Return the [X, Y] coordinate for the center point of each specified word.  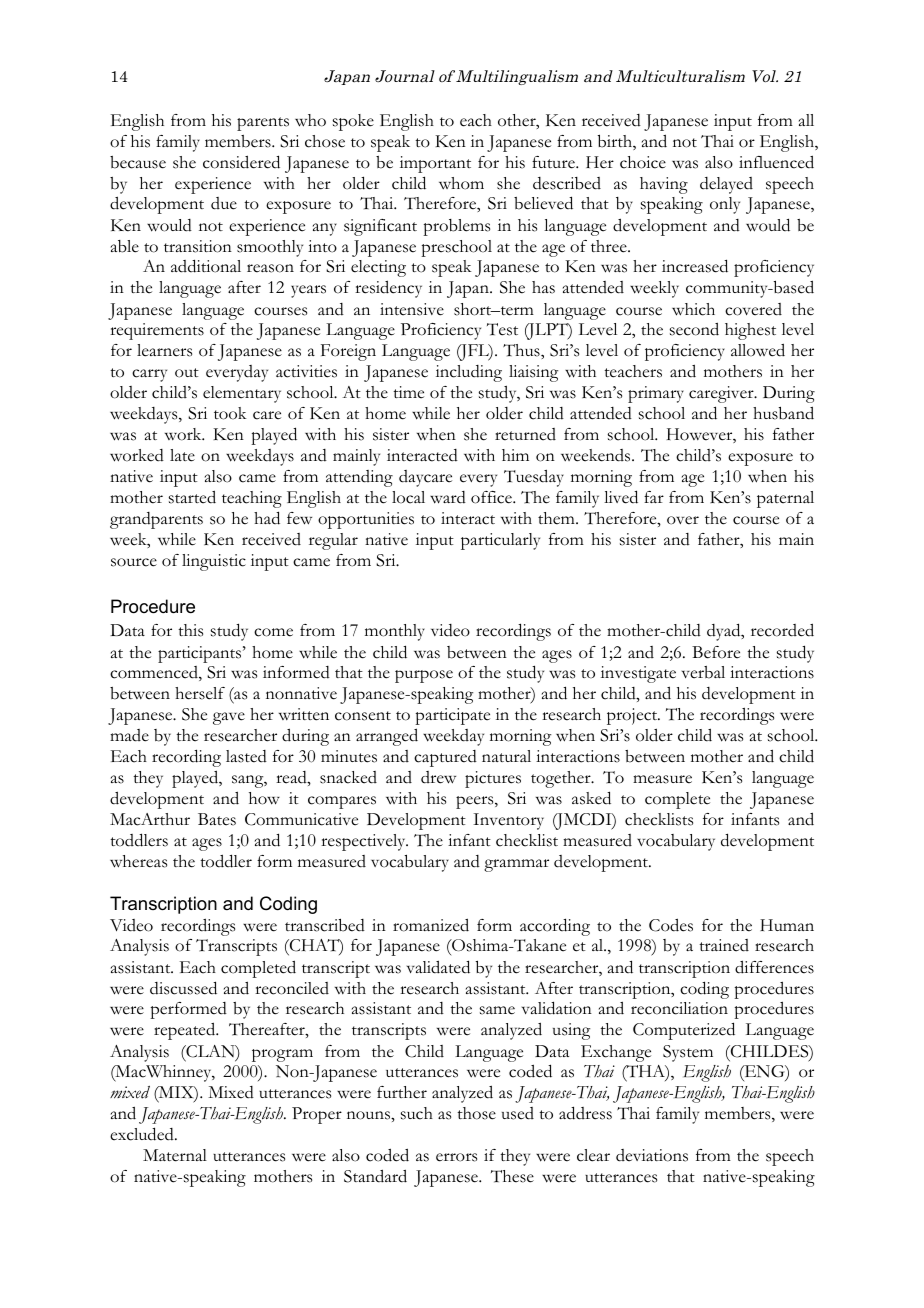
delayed [726, 185]
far [654, 497]
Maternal [175, 1155]
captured [445, 758]
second [694, 329]
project [633, 716]
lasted [246, 756]
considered [241, 162]
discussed [183, 988]
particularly [500, 541]
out [187, 373]
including [469, 373]
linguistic [214, 562]
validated [438, 967]
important [435, 164]
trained [724, 945]
